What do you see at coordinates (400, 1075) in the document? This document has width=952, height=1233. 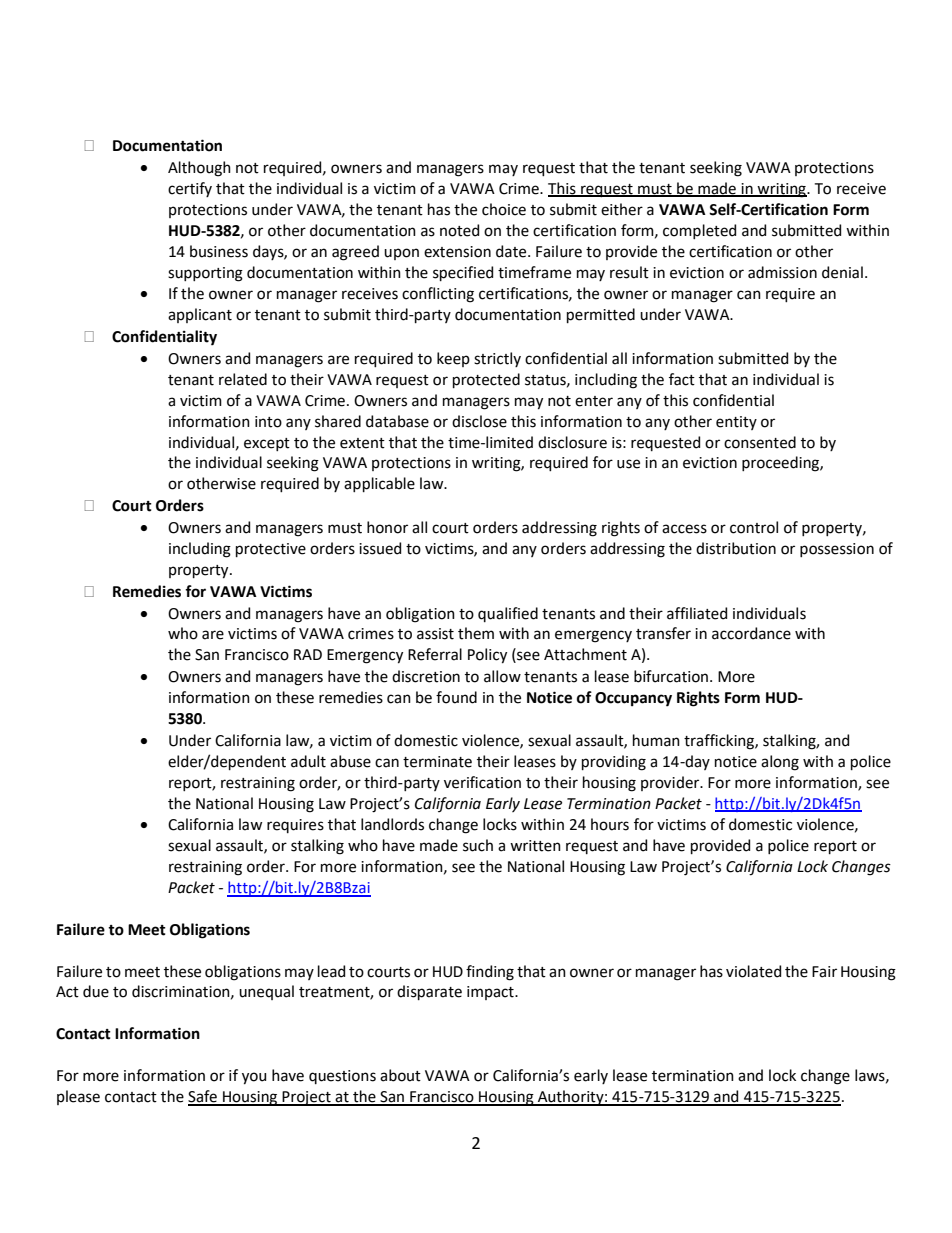 I see `about` at bounding box center [400, 1075].
